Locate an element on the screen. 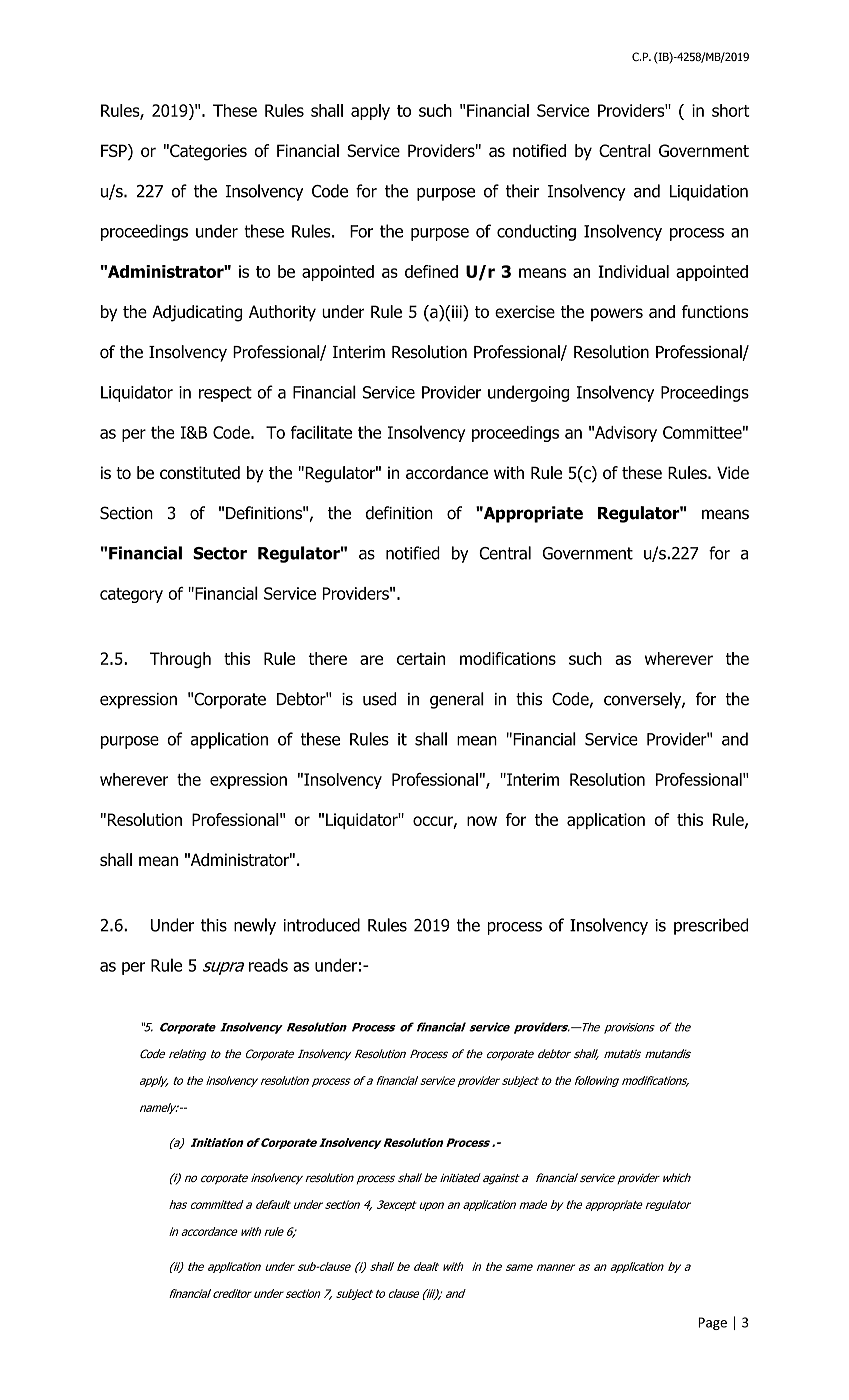 Image resolution: width=849 pixels, height=1400 pixels. Authority is located at coordinates (282, 313).
